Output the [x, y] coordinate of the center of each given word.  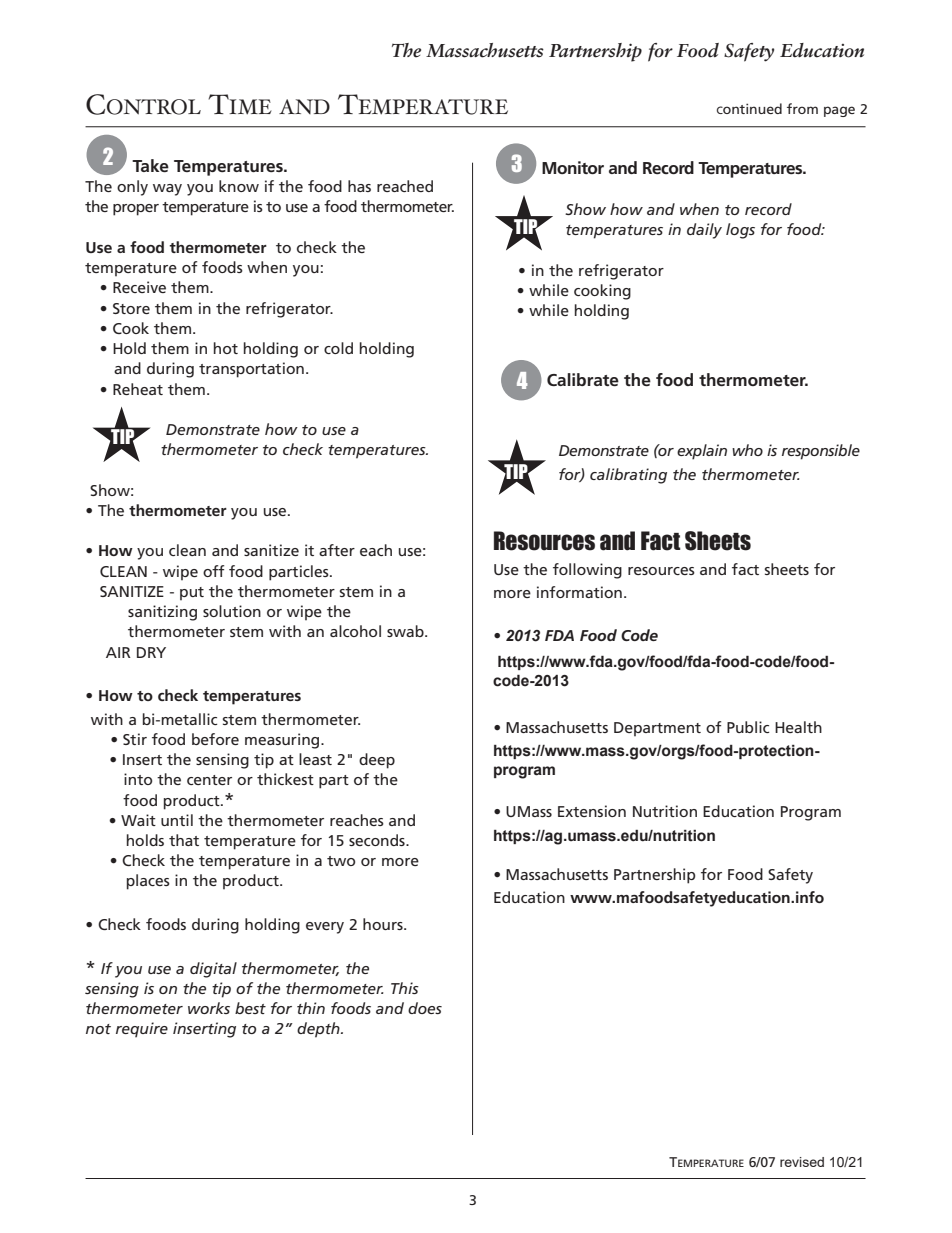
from [802, 108]
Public [748, 727]
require [142, 1030]
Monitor [573, 167]
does [425, 1008]
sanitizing [162, 613]
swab [406, 631]
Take [150, 165]
